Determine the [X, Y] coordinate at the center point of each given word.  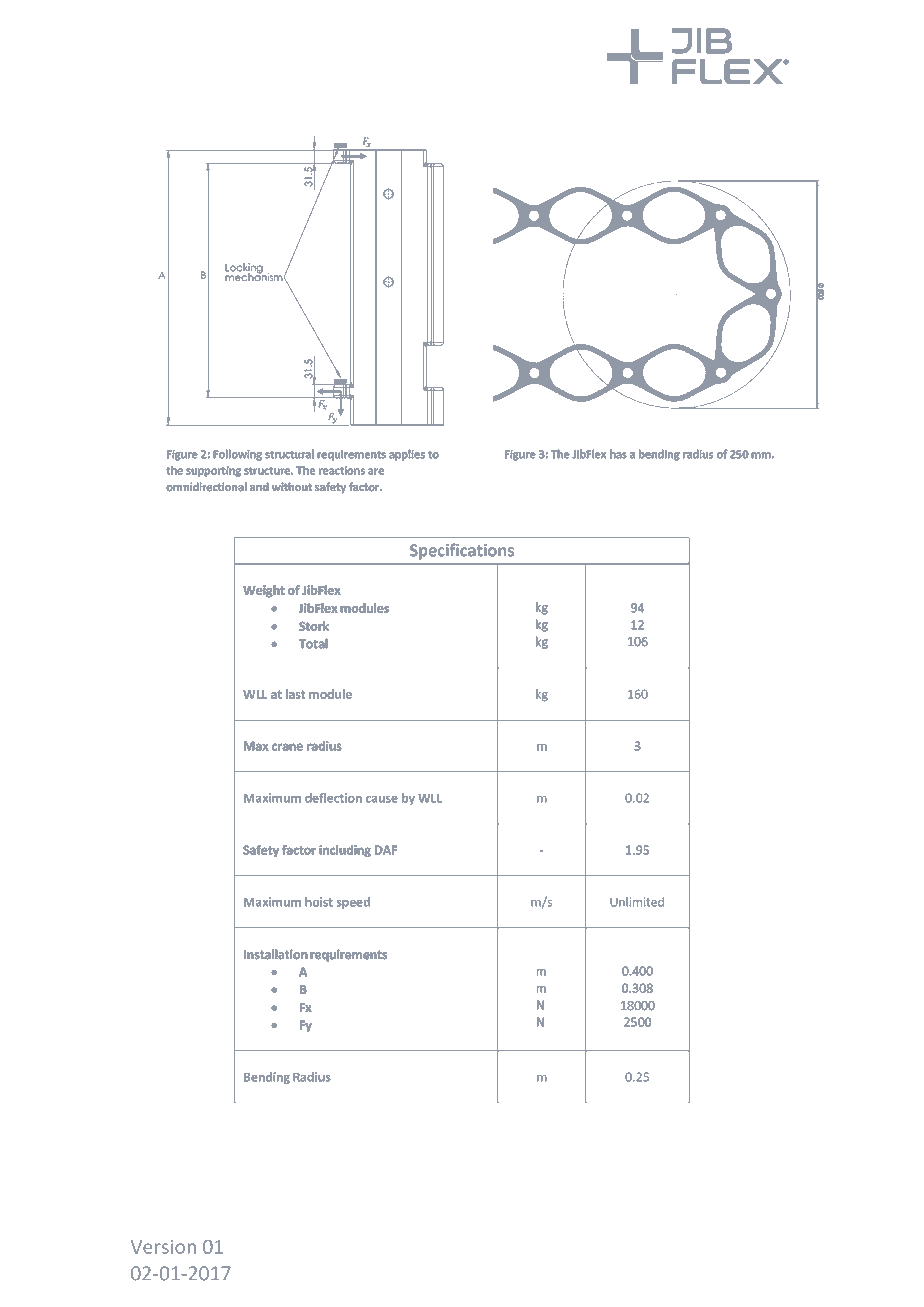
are [376, 471]
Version [163, 1247]
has [618, 454]
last [295, 694]
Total [313, 644]
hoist [319, 902]
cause [382, 799]
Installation [275, 954]
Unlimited [637, 902]
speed [353, 903]
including [345, 851]
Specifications [462, 551]
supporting [213, 471]
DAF [386, 850]
